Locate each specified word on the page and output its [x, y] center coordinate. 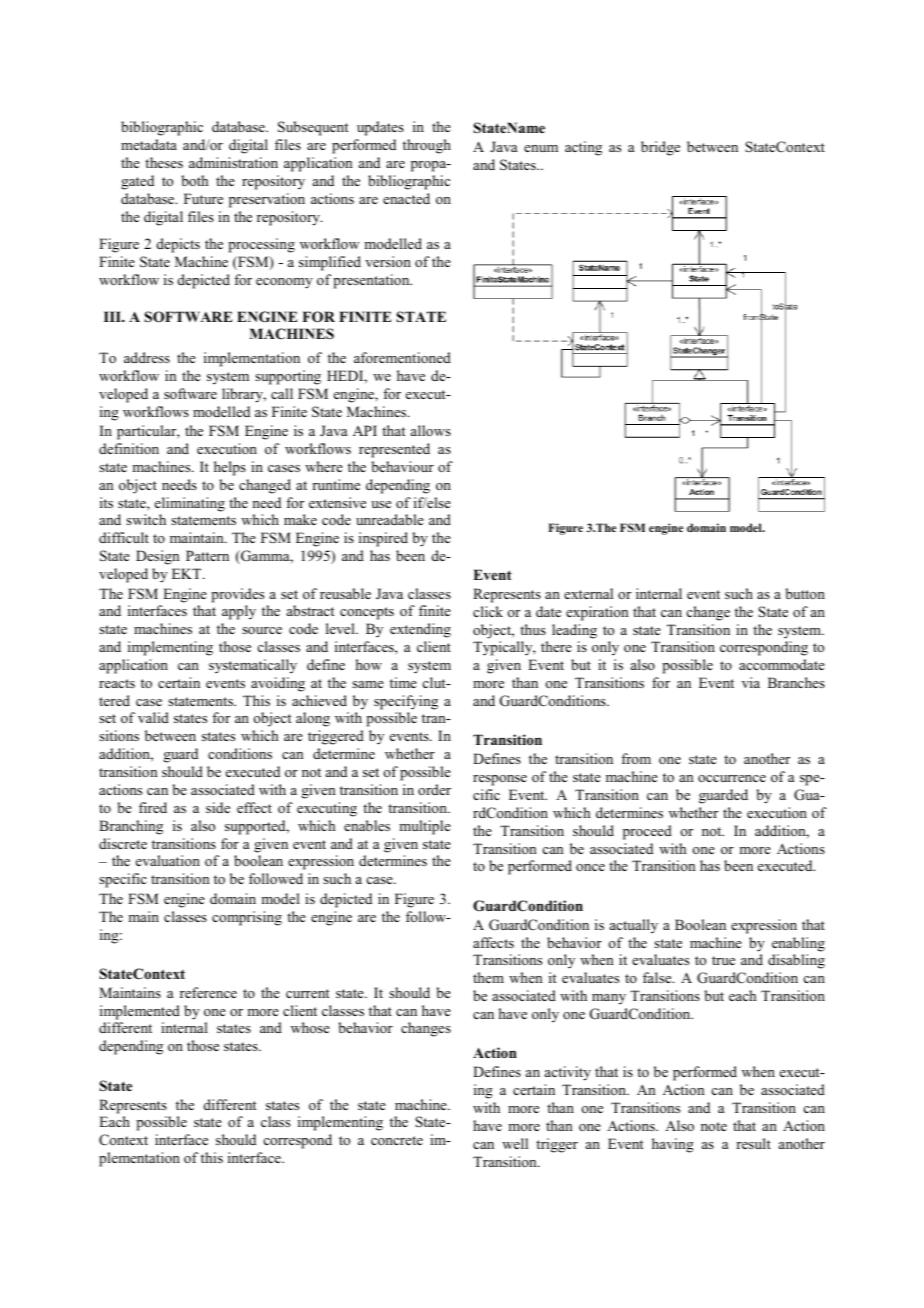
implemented [140, 1012]
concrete [397, 1140]
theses [164, 162]
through [427, 146]
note [714, 1126]
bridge [660, 148]
